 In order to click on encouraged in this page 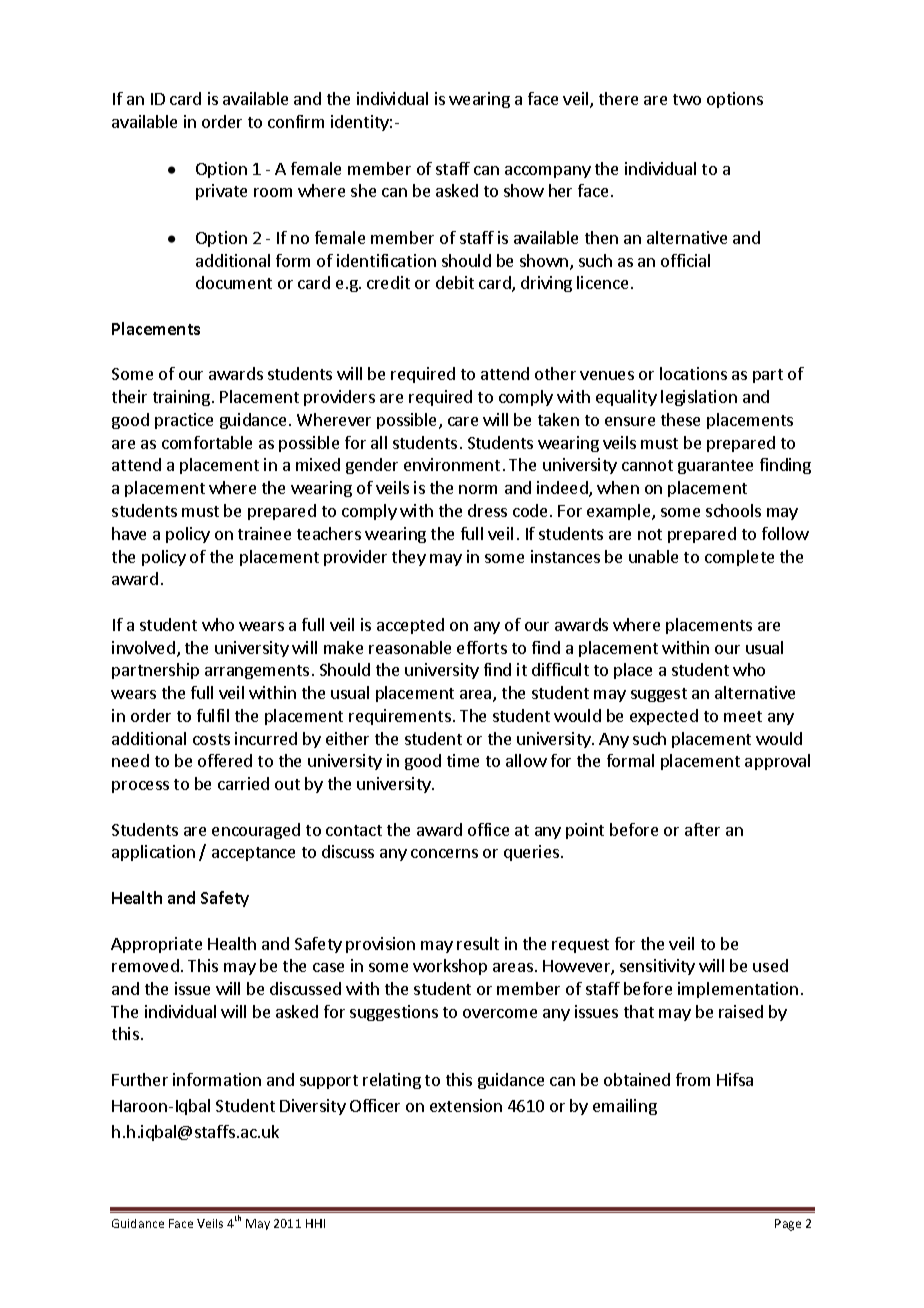, I will do `click(256, 831)`.
